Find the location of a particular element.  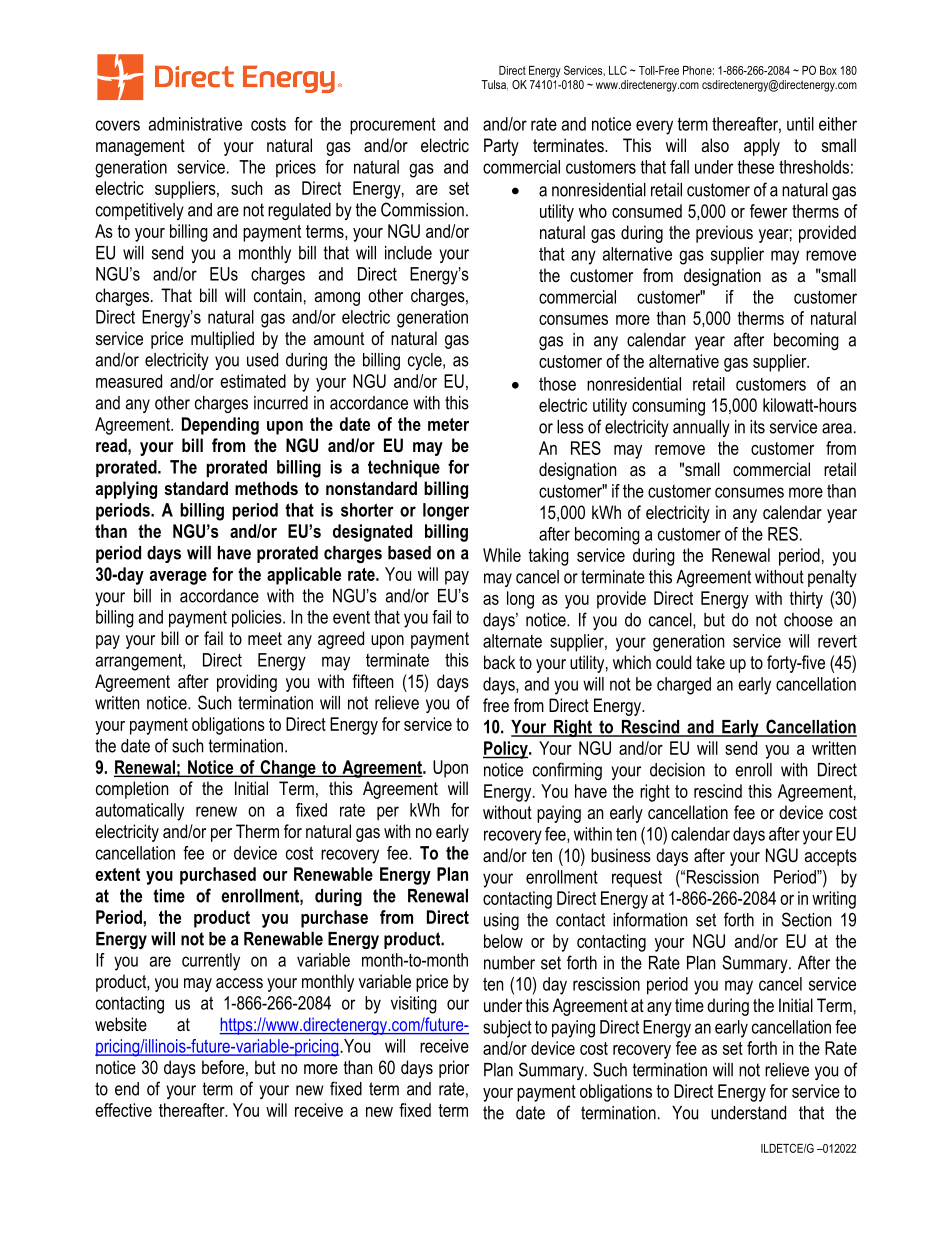

administrative is located at coordinates (195, 124).
